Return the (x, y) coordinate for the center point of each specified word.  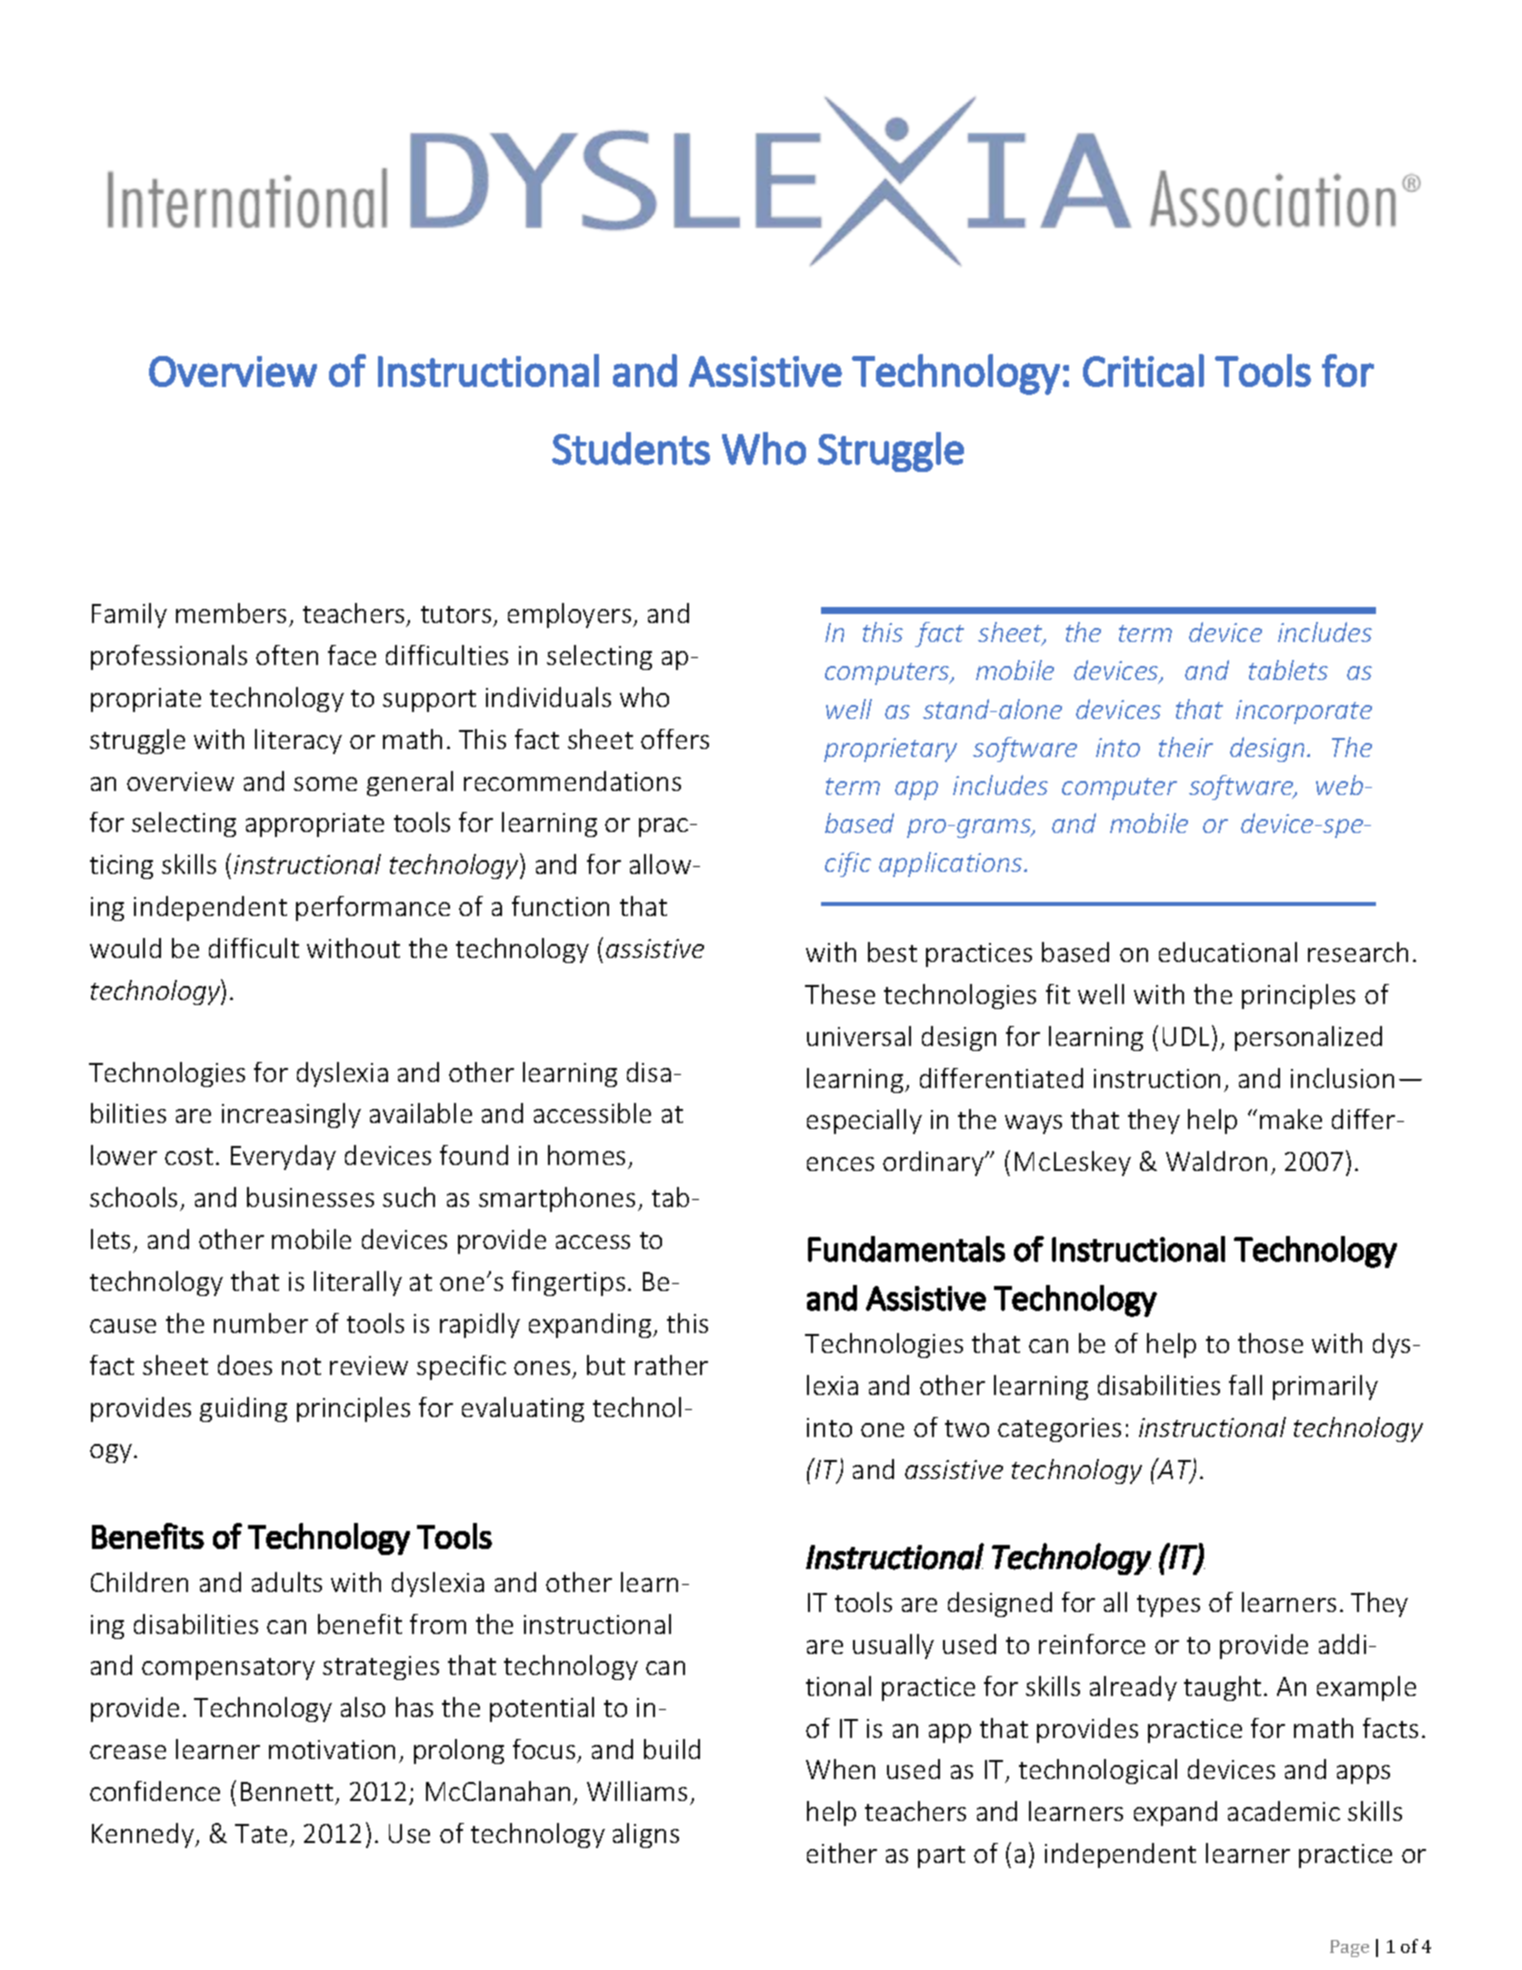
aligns (646, 1835)
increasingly (291, 1115)
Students (631, 448)
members (231, 613)
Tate (261, 1833)
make (1291, 1119)
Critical (1143, 370)
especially (864, 1121)
